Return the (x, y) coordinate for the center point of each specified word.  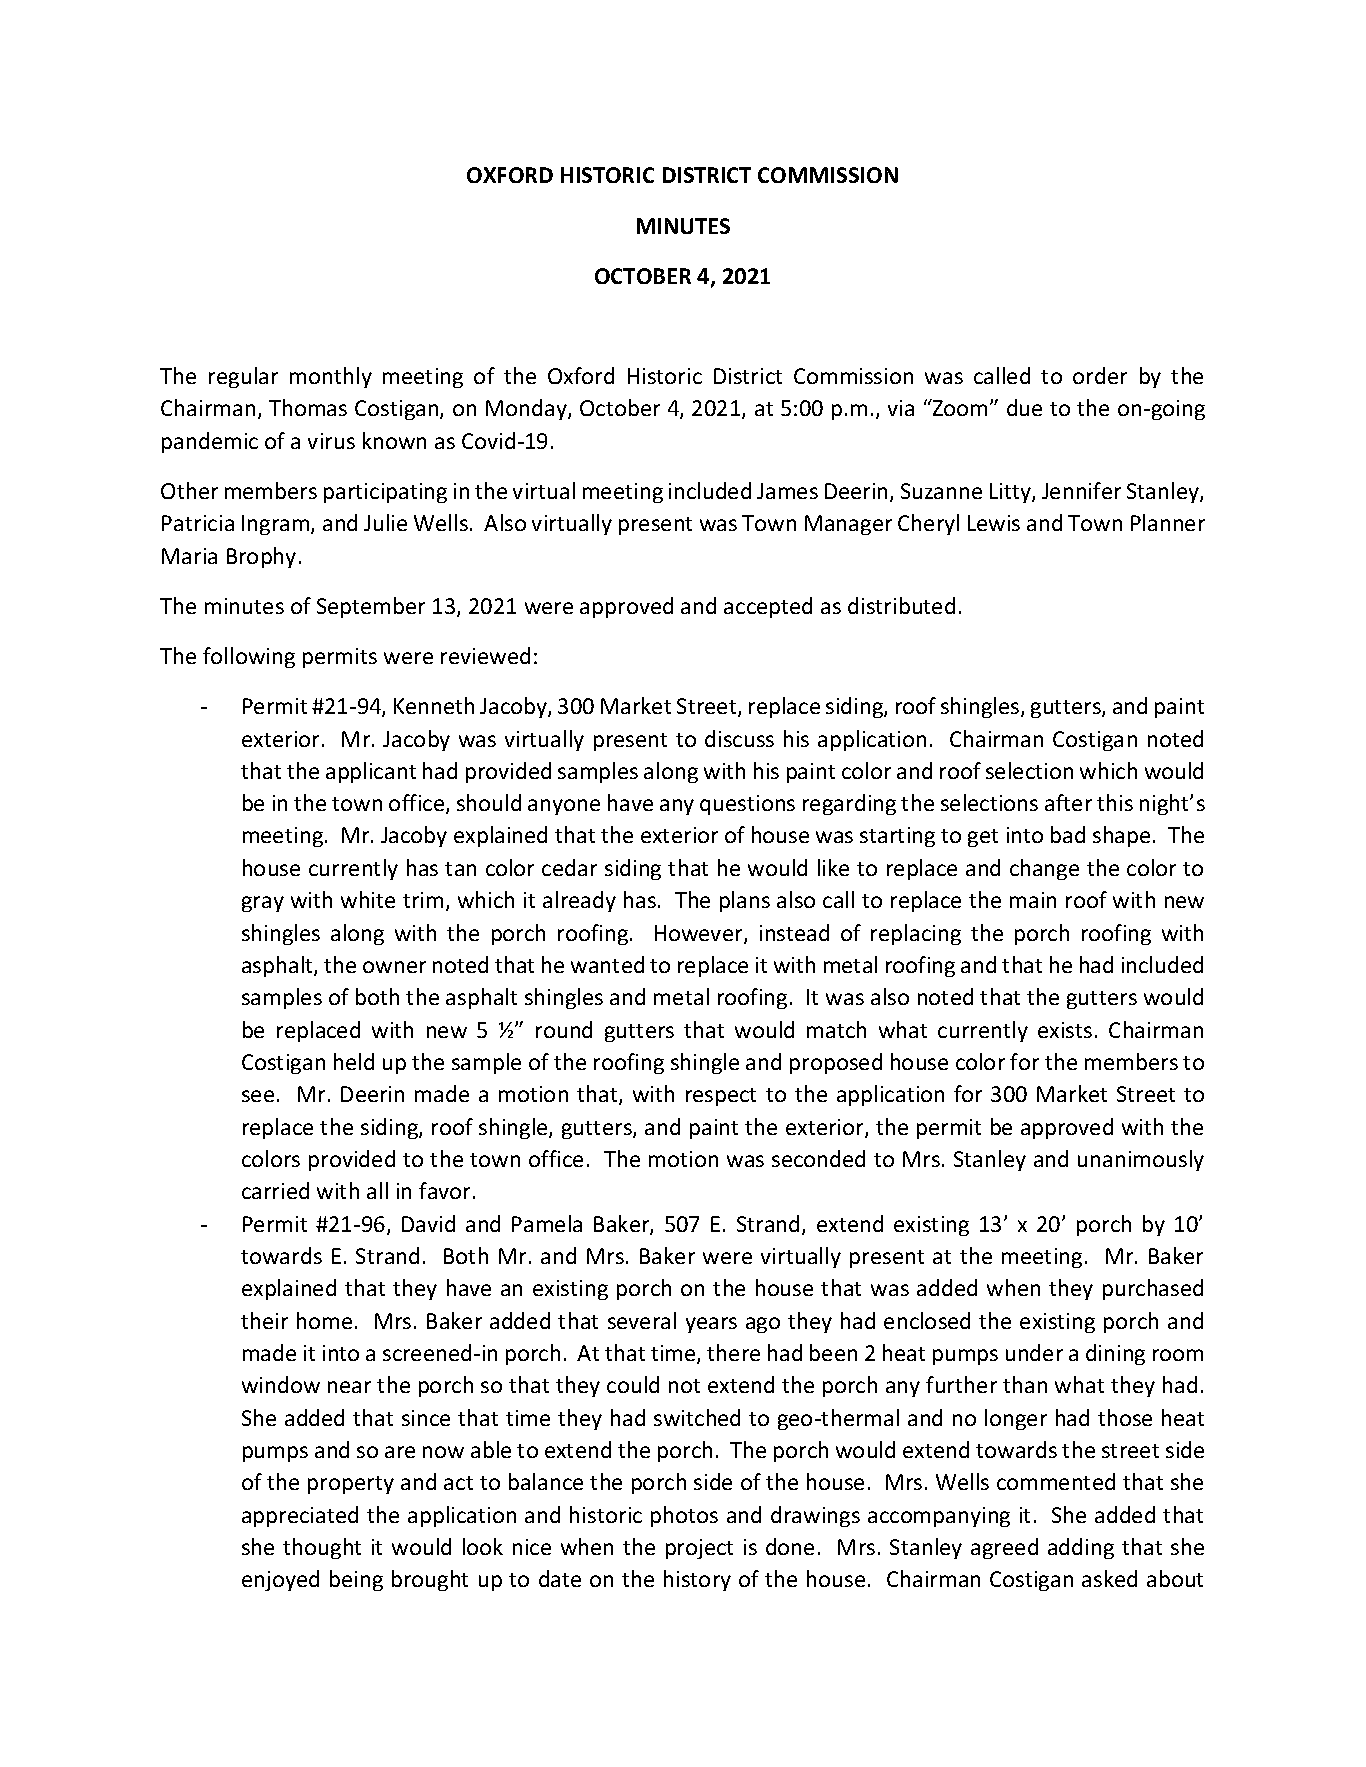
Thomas (308, 407)
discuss (739, 738)
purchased (1153, 1289)
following (249, 657)
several (642, 1320)
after (1068, 802)
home (324, 1320)
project (699, 1549)
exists (1065, 1030)
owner (394, 967)
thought (322, 1548)
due (1024, 407)
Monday (527, 409)
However (700, 934)
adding (1081, 1548)
